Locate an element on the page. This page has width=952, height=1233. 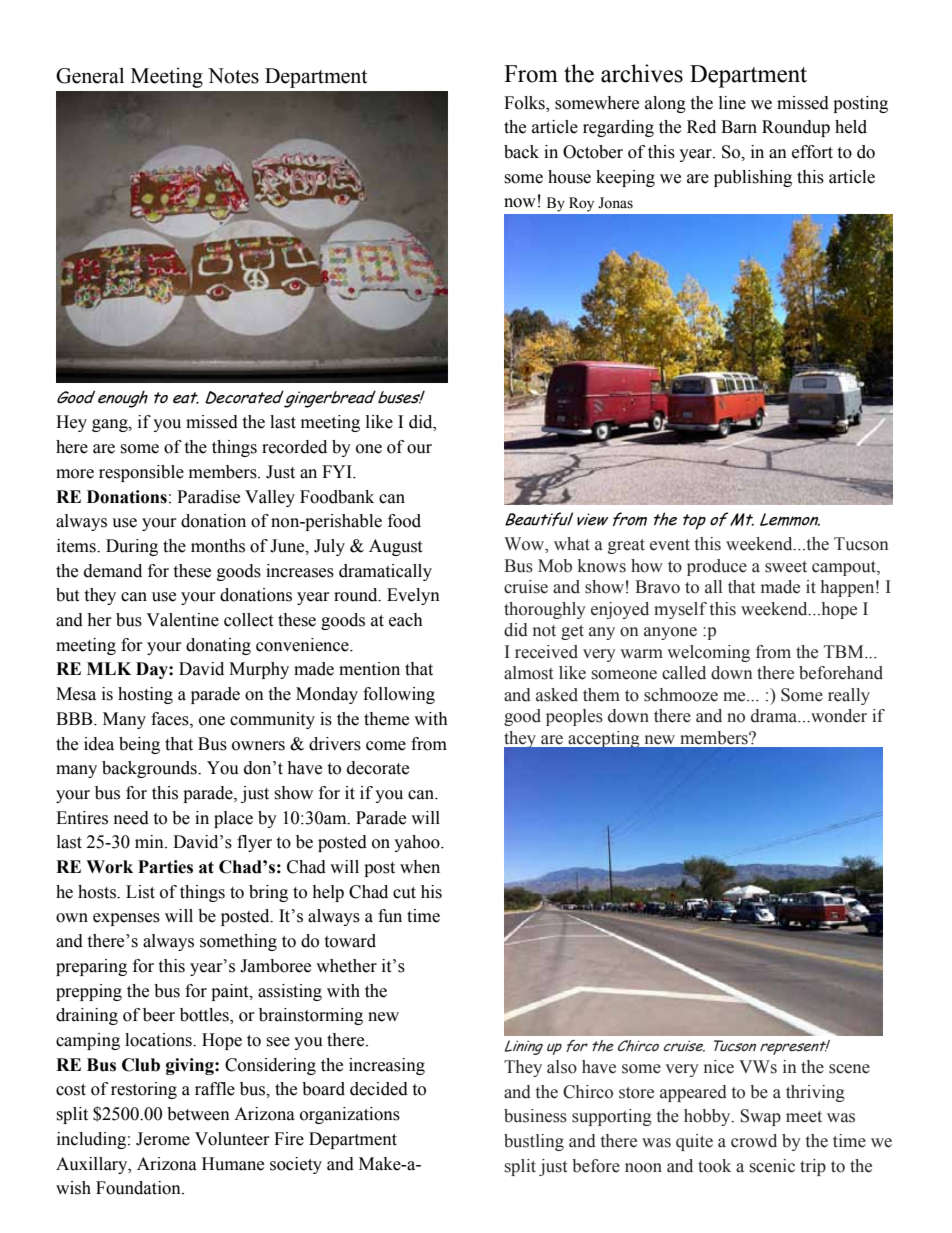
need is located at coordinates (131, 818).
